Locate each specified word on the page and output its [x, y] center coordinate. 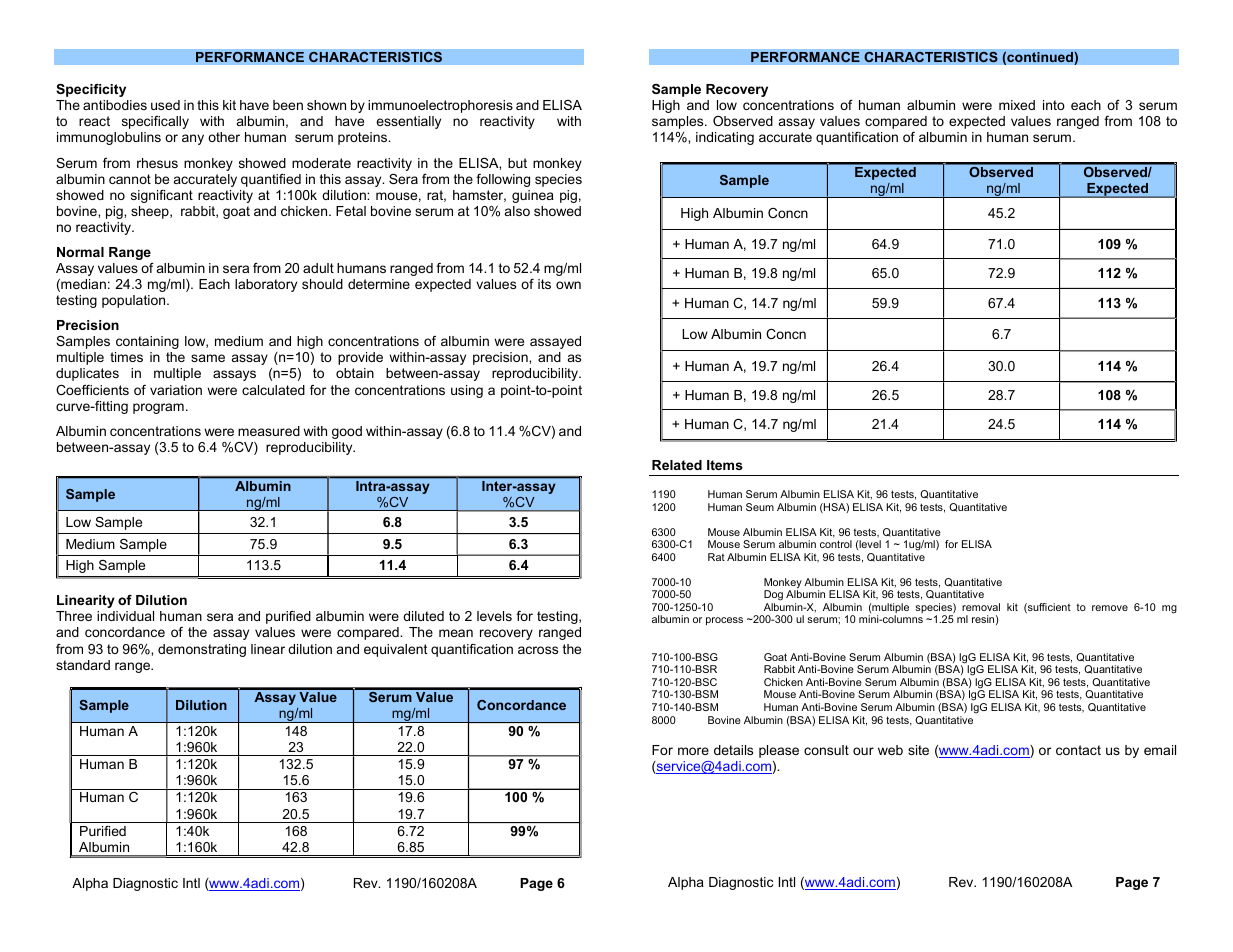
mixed [1017, 105]
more [693, 751]
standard [83, 665]
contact [1078, 750]
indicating [725, 138]
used [165, 105]
